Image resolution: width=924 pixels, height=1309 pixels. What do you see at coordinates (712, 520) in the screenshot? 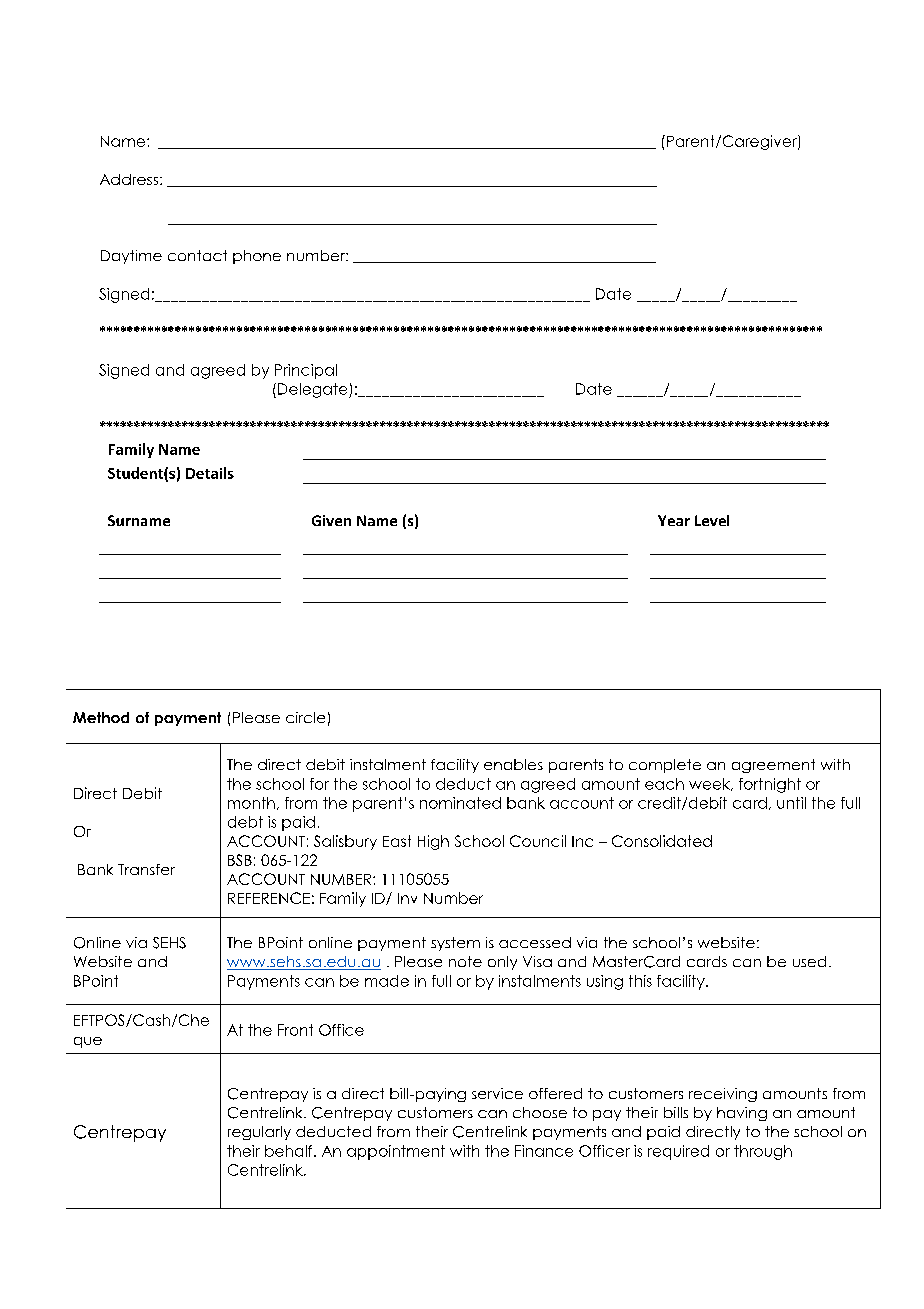
I see `Level` at bounding box center [712, 520].
